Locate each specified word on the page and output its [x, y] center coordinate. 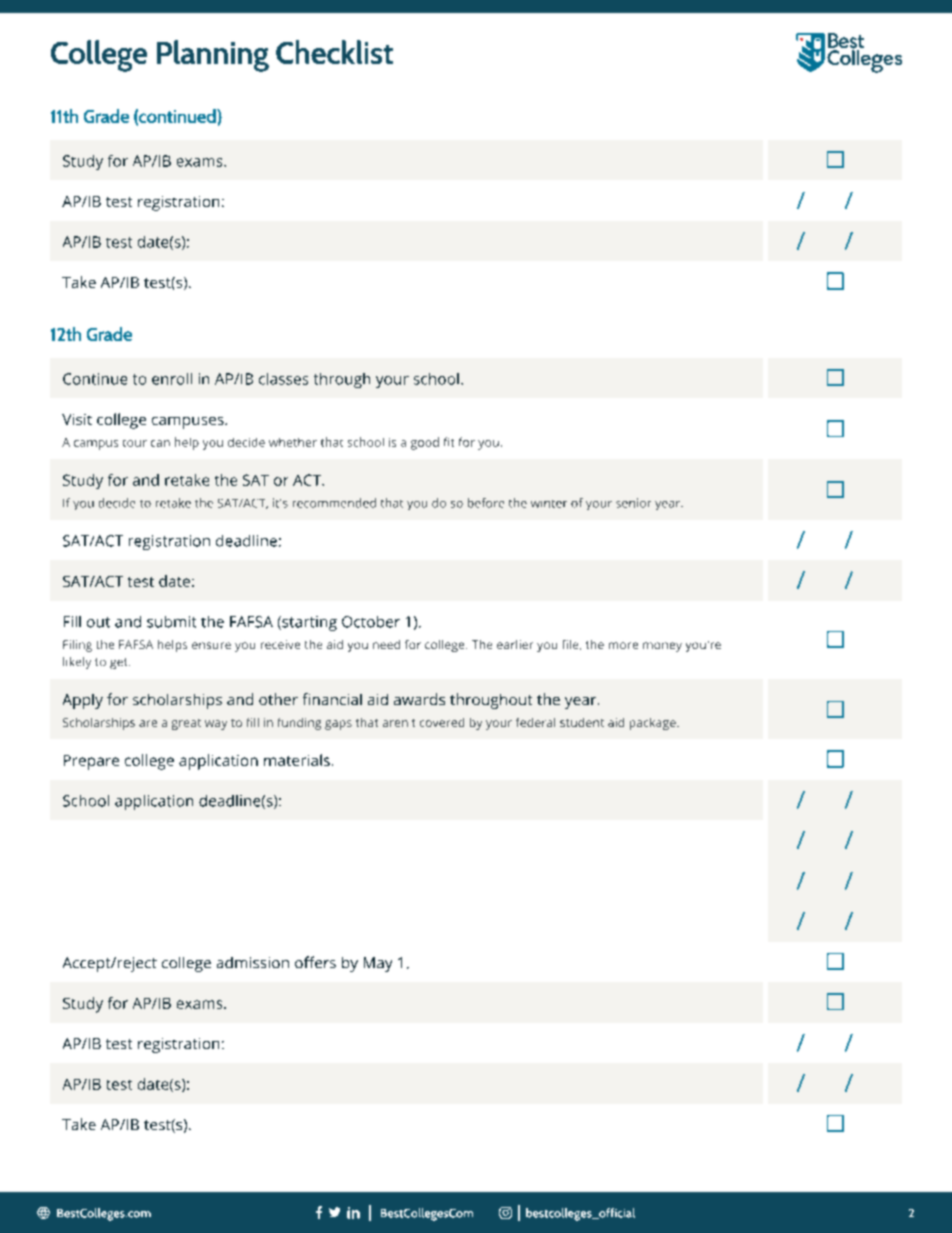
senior [633, 503]
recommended [334, 503]
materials [297, 760]
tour [135, 443]
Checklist [334, 52]
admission [253, 962]
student [582, 722]
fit [449, 442]
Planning [213, 56]
